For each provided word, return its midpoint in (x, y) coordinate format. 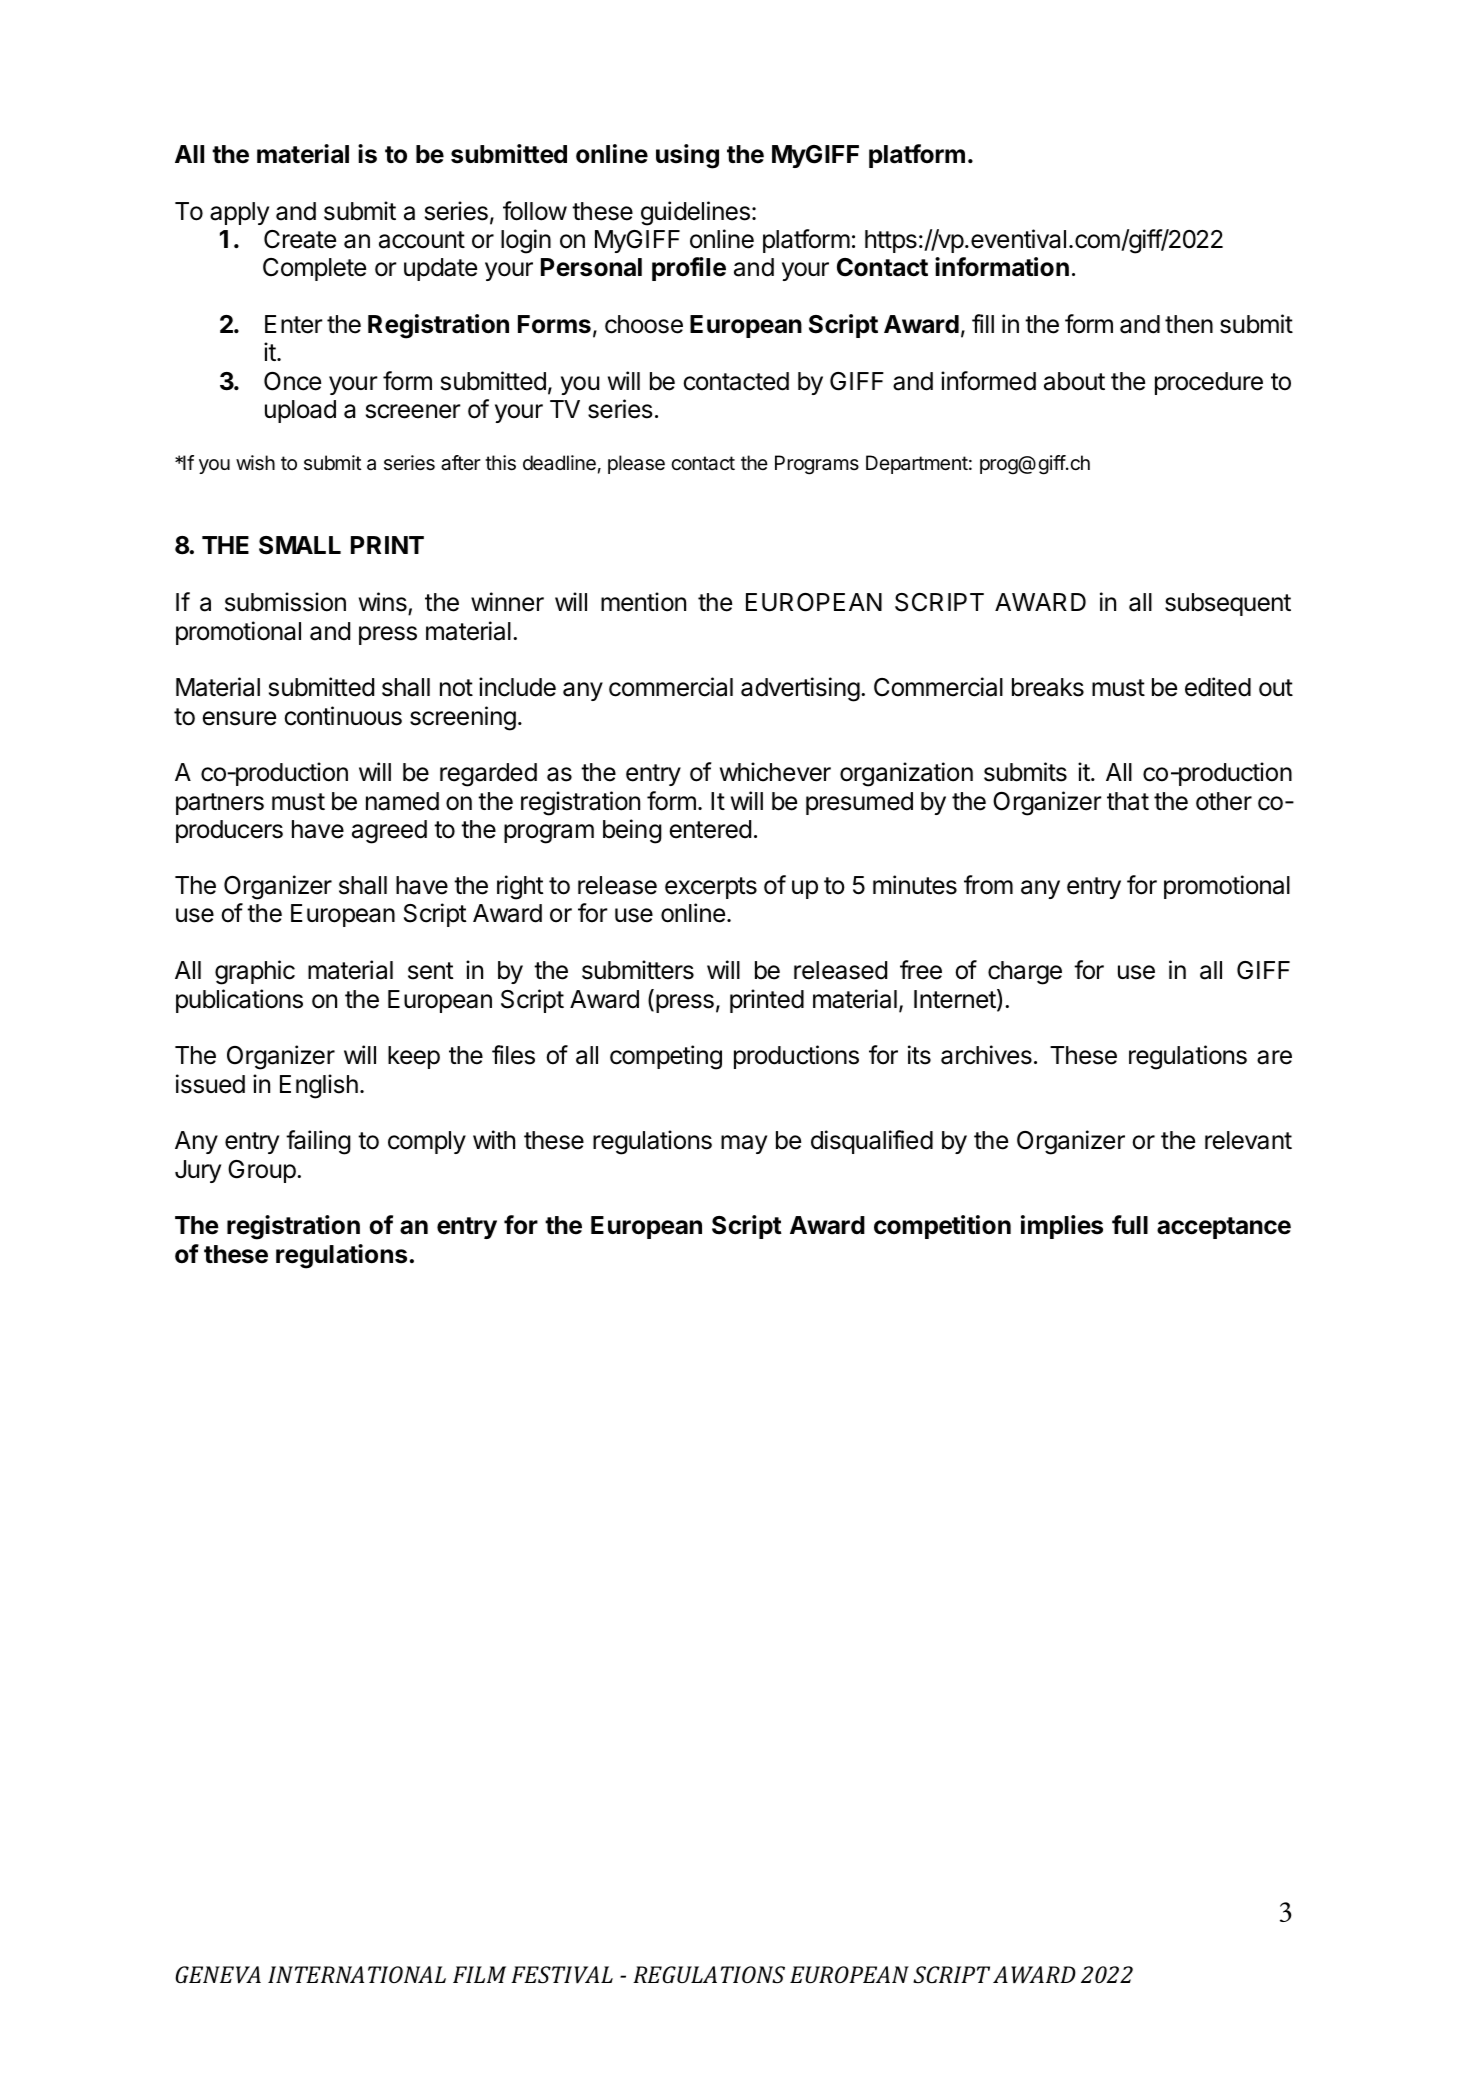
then (1189, 324)
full (1130, 1224)
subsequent (1228, 604)
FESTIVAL (562, 1975)
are (1274, 1057)
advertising (800, 689)
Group (262, 1171)
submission (285, 602)
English (319, 1086)
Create (300, 239)
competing (666, 1057)
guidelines (695, 213)
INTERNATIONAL (357, 1974)
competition (942, 1227)
